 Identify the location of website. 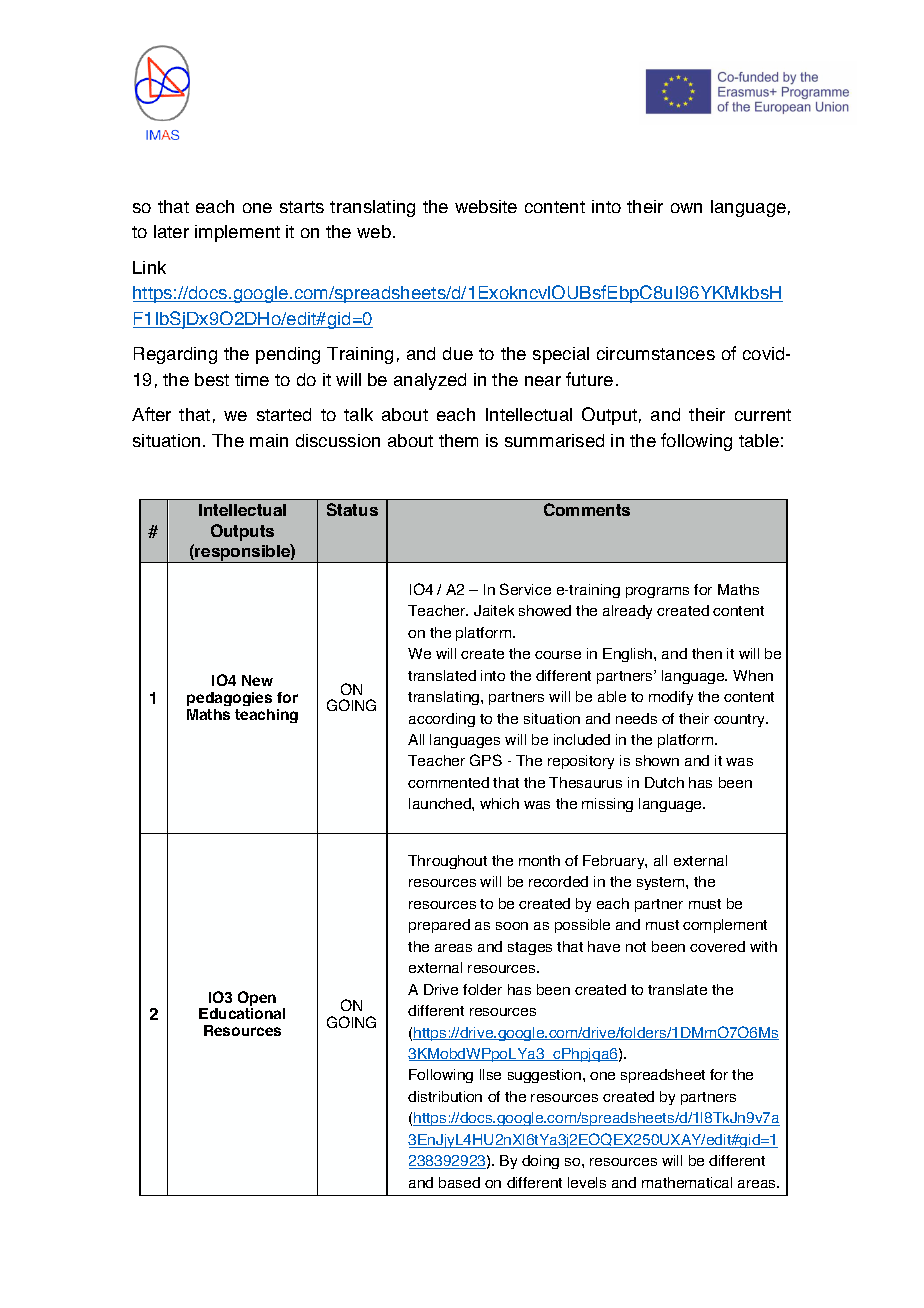
(486, 206).
